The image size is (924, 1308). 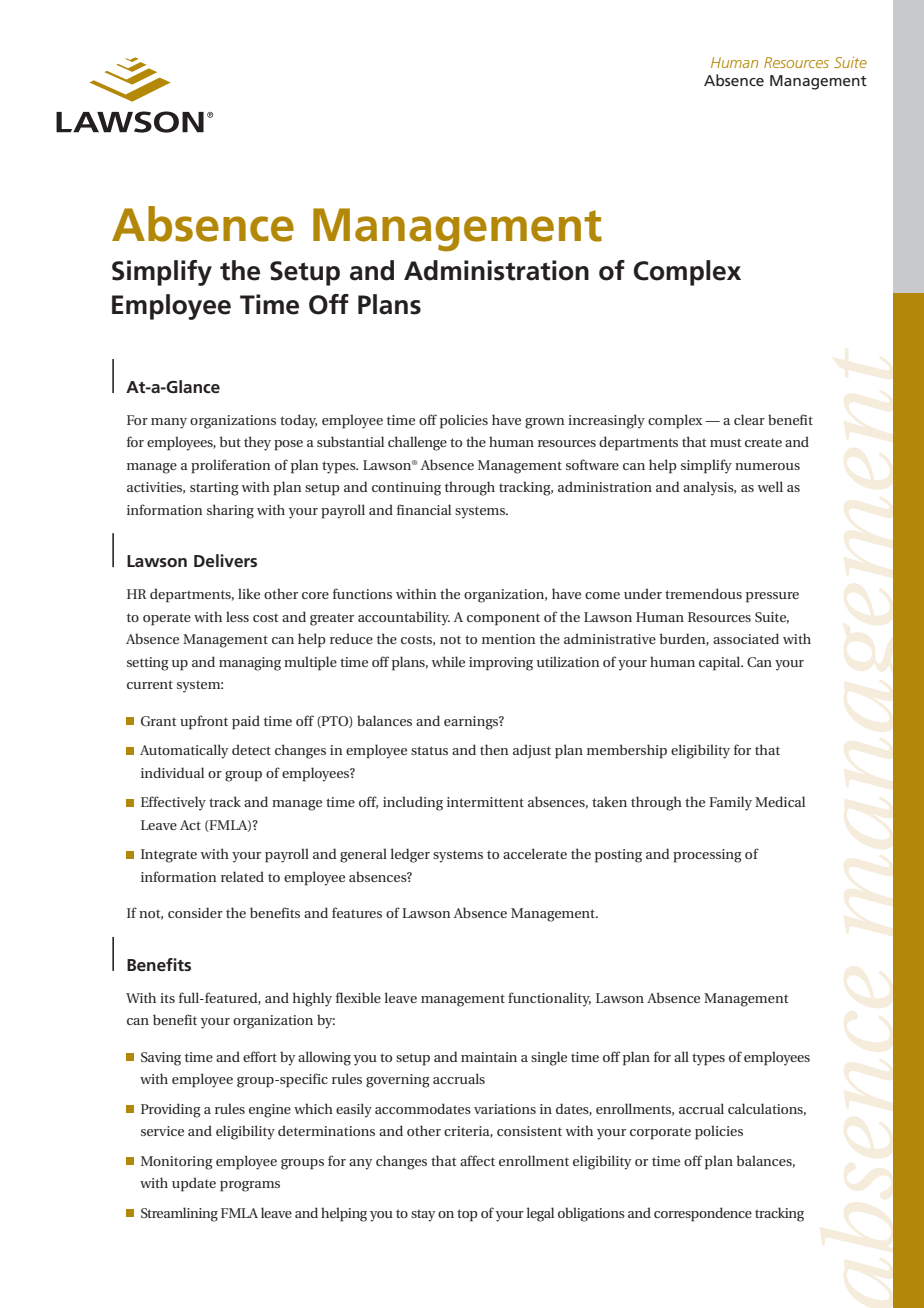 What do you see at coordinates (660, 1133) in the image?
I see `corporate` at bounding box center [660, 1133].
